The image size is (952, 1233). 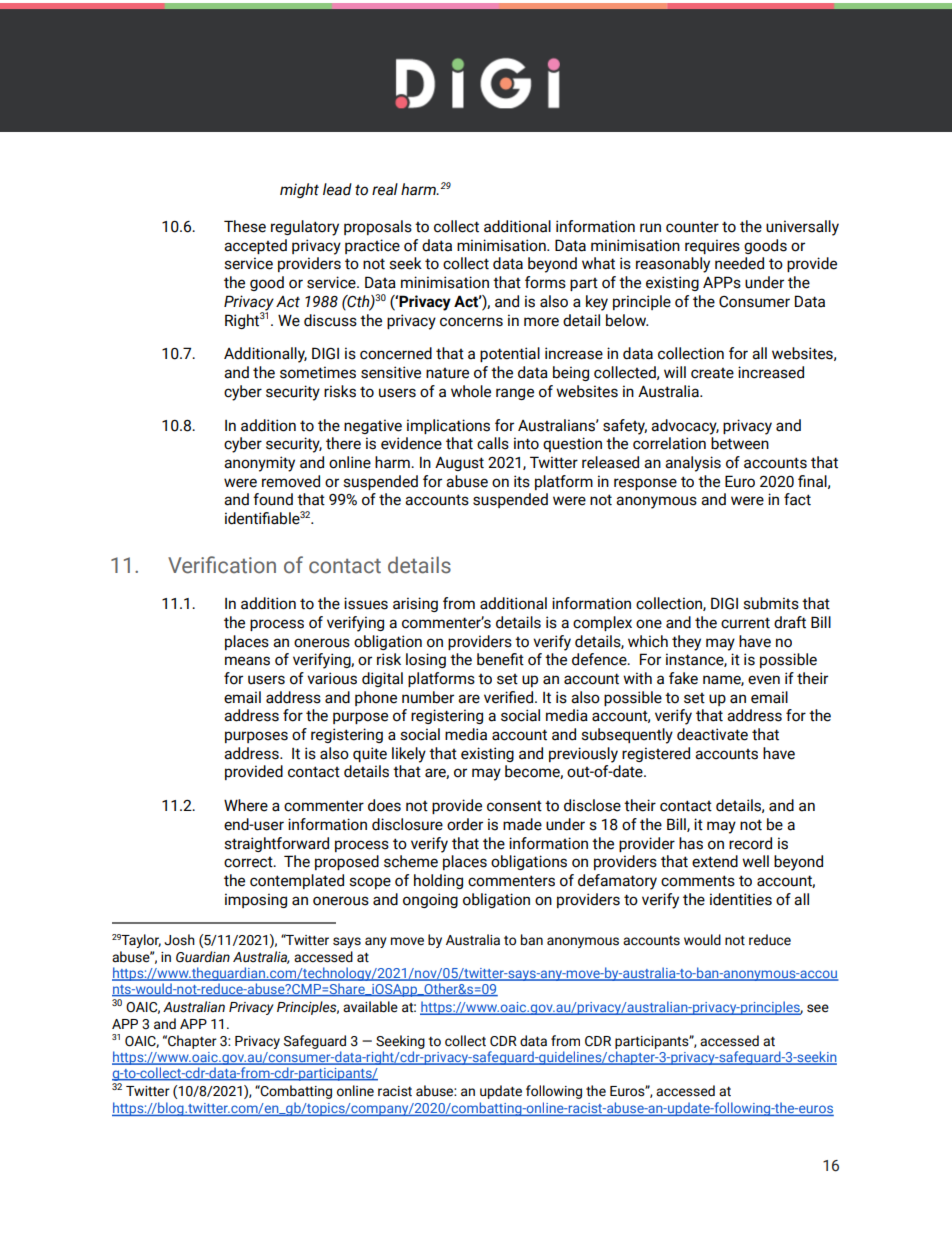 What do you see at coordinates (222, 565) in the image?
I see `Verification` at bounding box center [222, 565].
